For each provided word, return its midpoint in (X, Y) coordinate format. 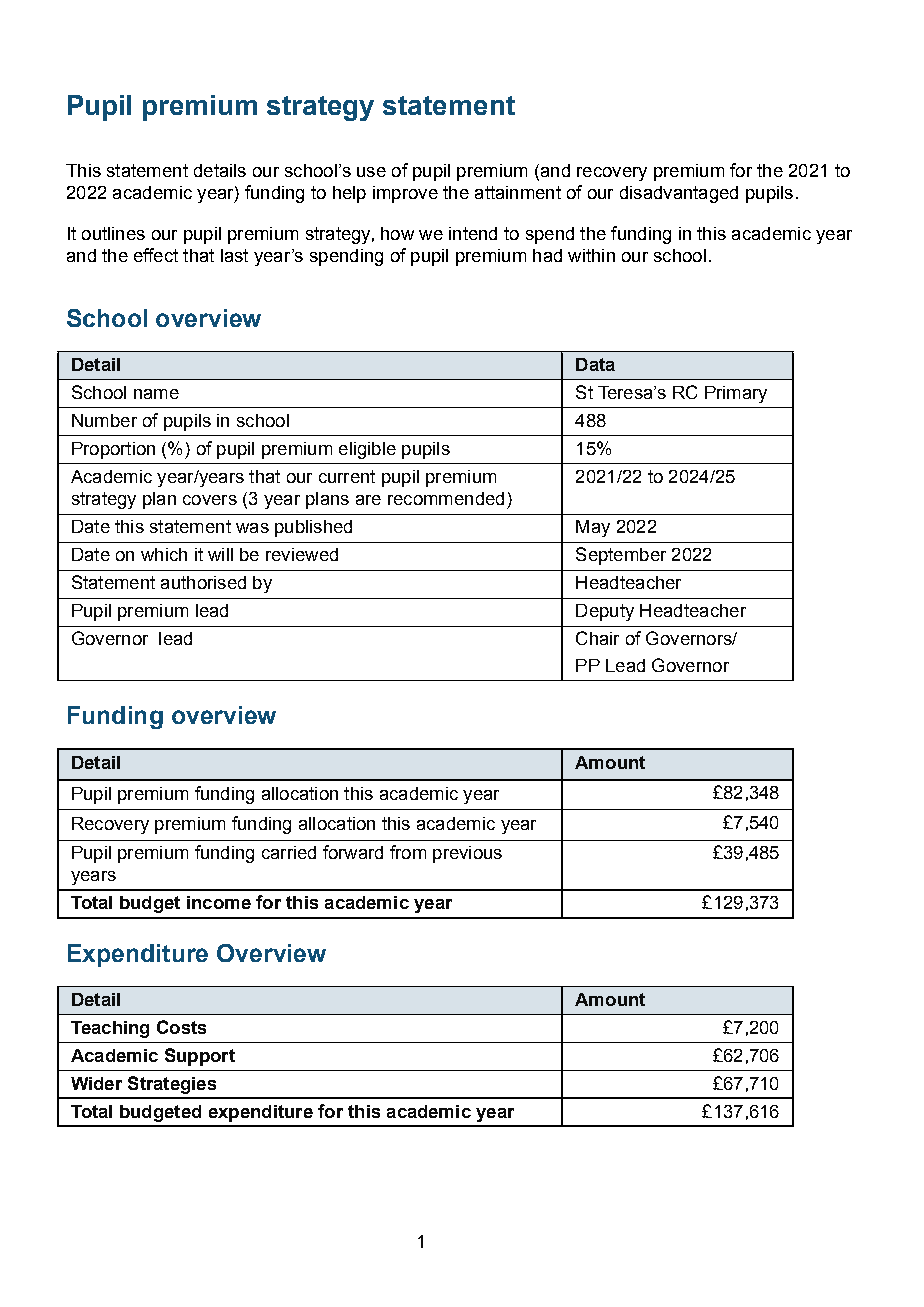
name (156, 394)
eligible (367, 450)
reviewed (302, 554)
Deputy (605, 612)
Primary (736, 394)
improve (405, 194)
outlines (113, 233)
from (408, 852)
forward (353, 852)
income (219, 902)
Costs (181, 1027)
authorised (203, 582)
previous (467, 854)
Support (200, 1057)
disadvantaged (679, 194)
